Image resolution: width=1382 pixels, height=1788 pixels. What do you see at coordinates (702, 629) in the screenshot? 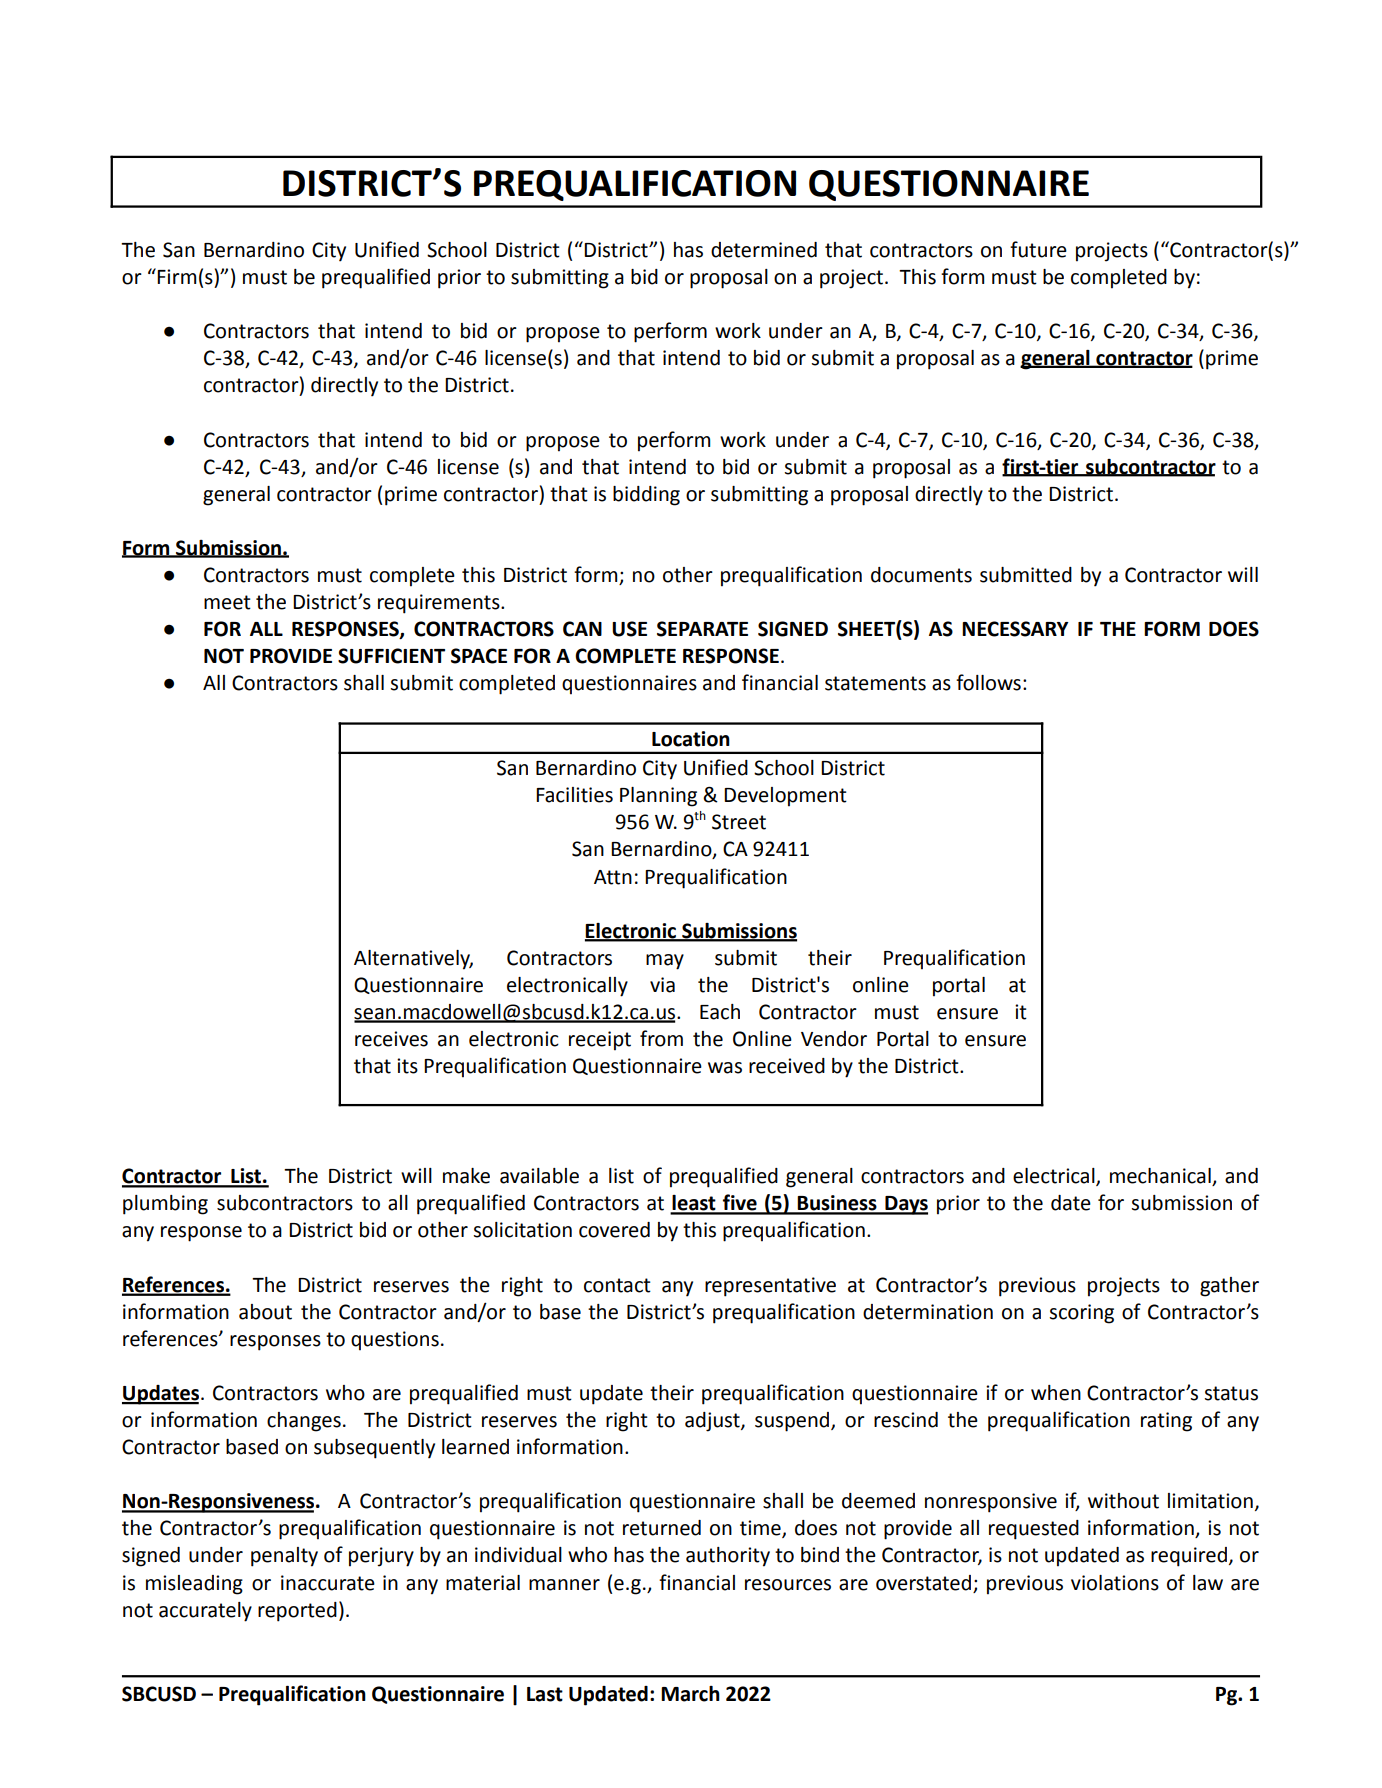
I see `SEPARATE` at bounding box center [702, 629].
